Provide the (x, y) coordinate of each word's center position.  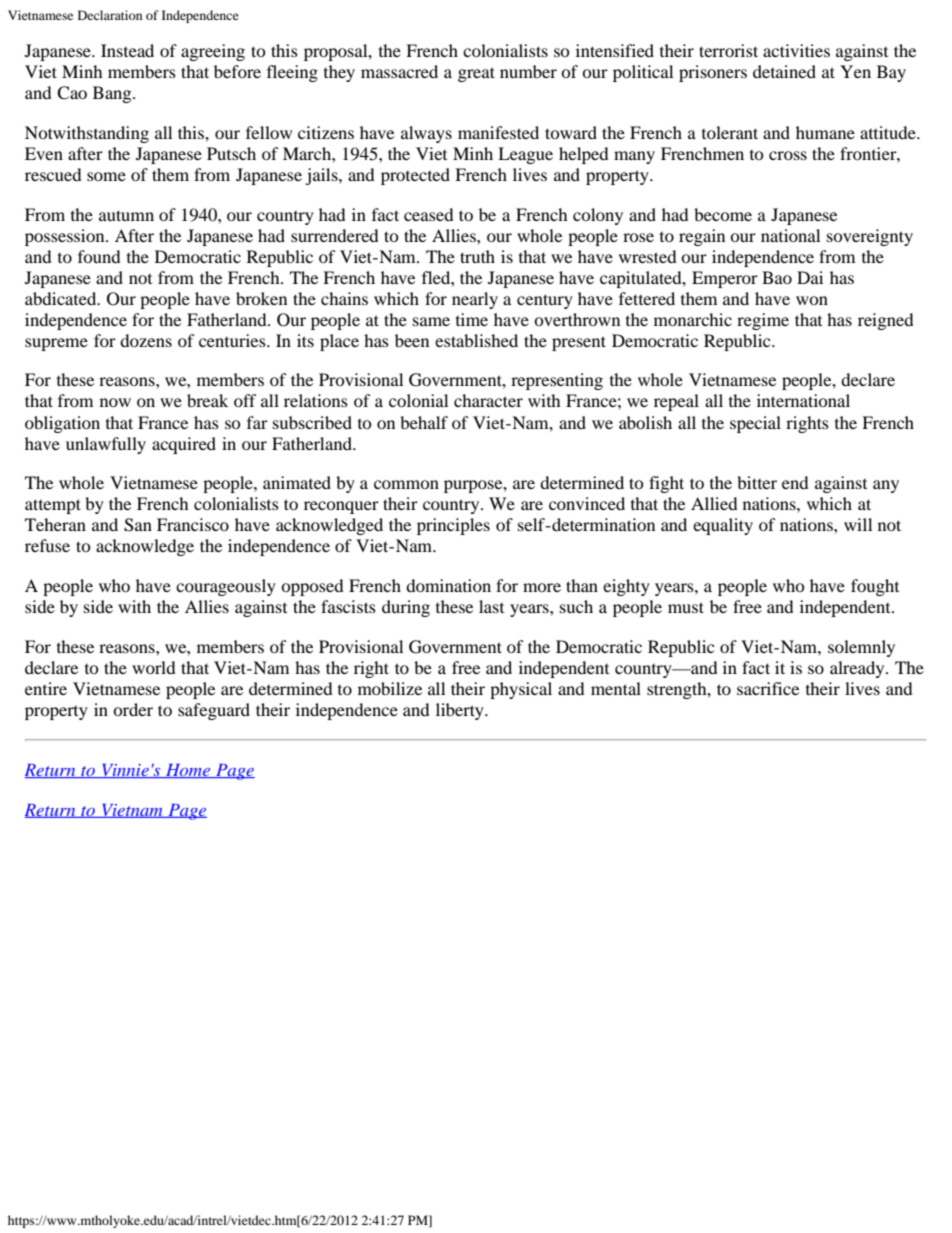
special (755, 424)
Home (187, 771)
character (488, 400)
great (476, 74)
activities (796, 50)
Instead (127, 50)
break (207, 400)
